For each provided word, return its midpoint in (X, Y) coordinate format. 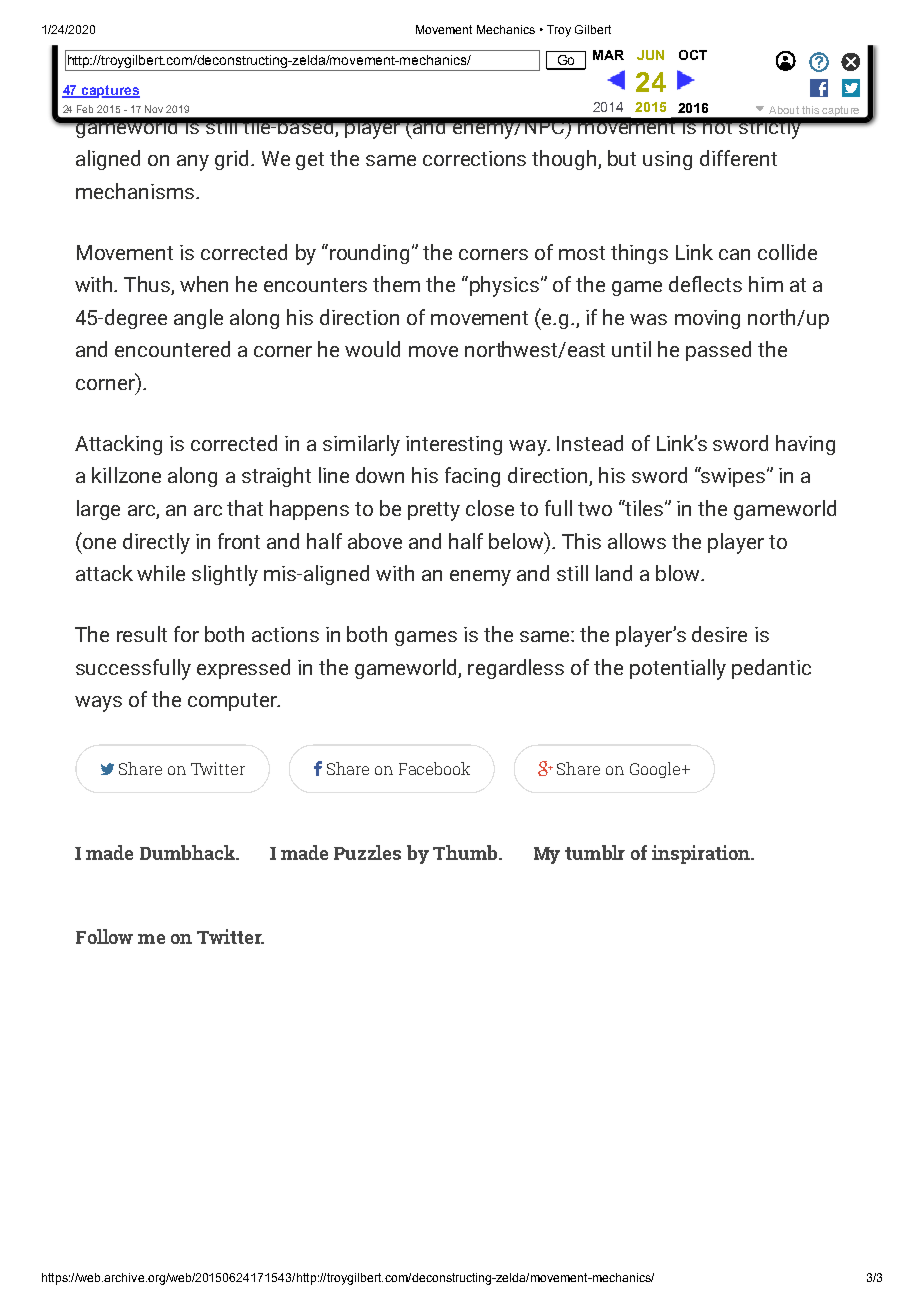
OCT (693, 55)
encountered (172, 349)
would (372, 349)
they (421, 60)
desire (719, 634)
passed (718, 351)
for (186, 634)
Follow (104, 936)
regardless (516, 669)
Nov (154, 109)
